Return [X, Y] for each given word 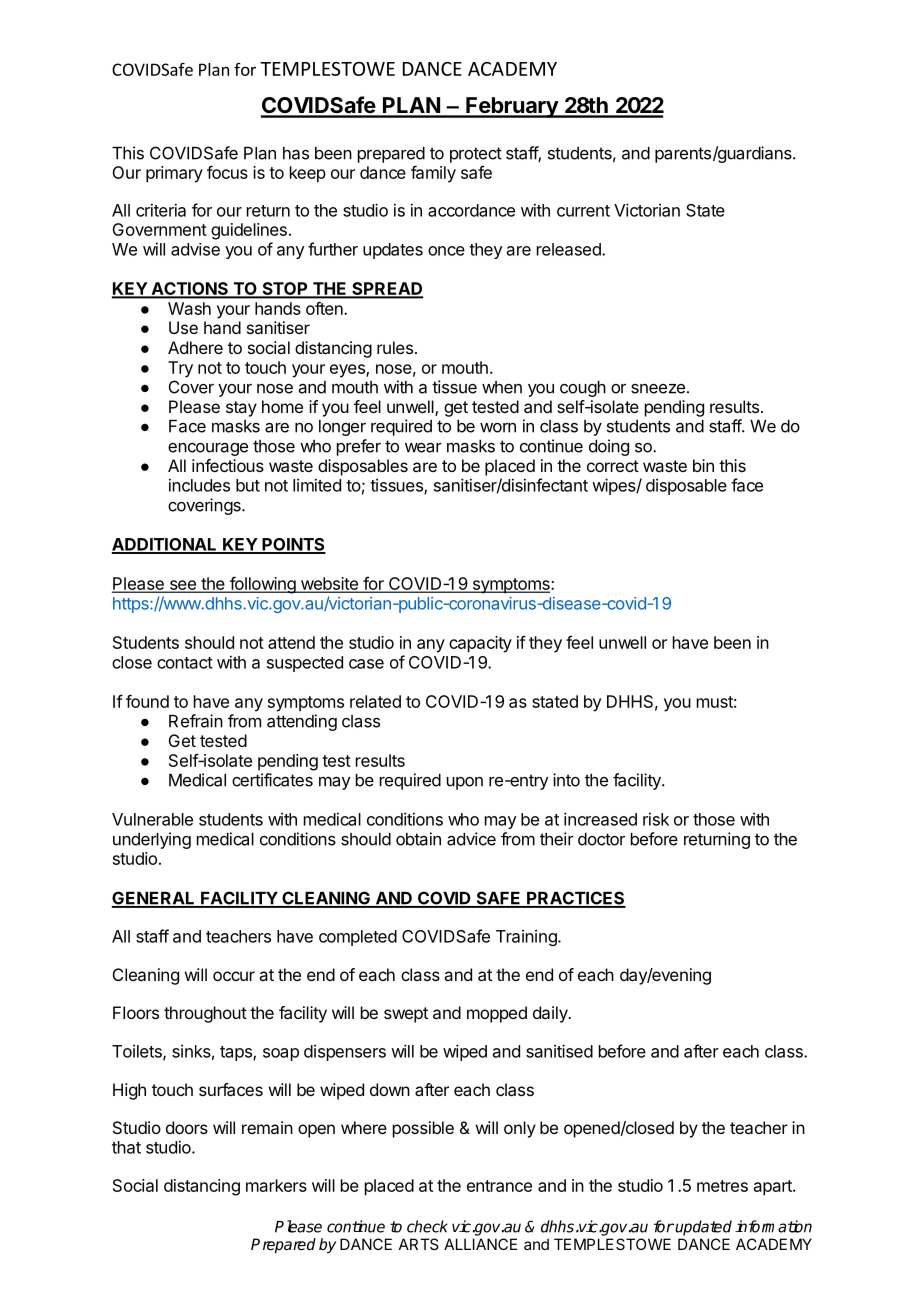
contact [185, 663]
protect [476, 155]
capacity [480, 644]
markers [276, 1185]
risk [656, 819]
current [583, 211]
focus [227, 172]
